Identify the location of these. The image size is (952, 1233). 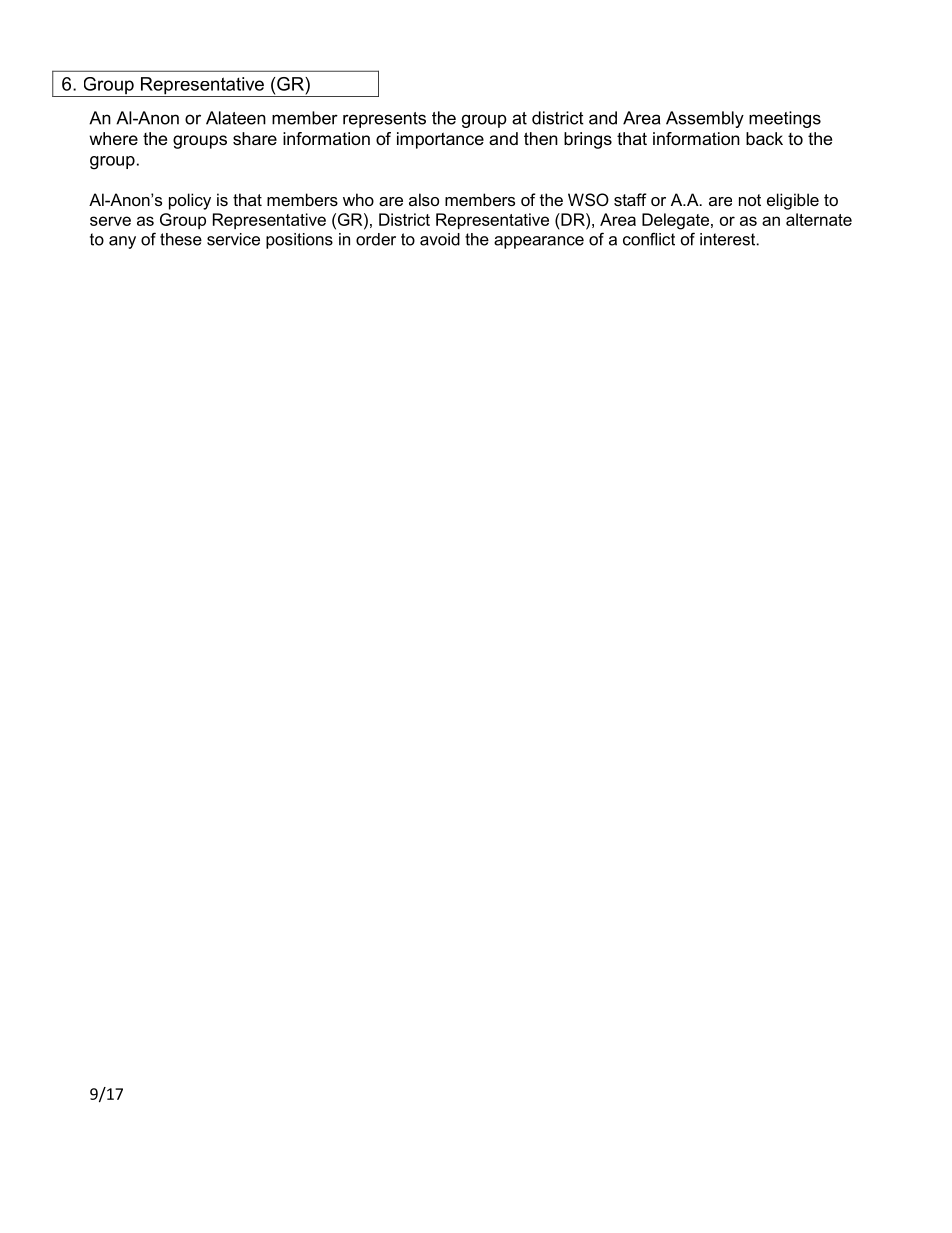
(181, 239).
